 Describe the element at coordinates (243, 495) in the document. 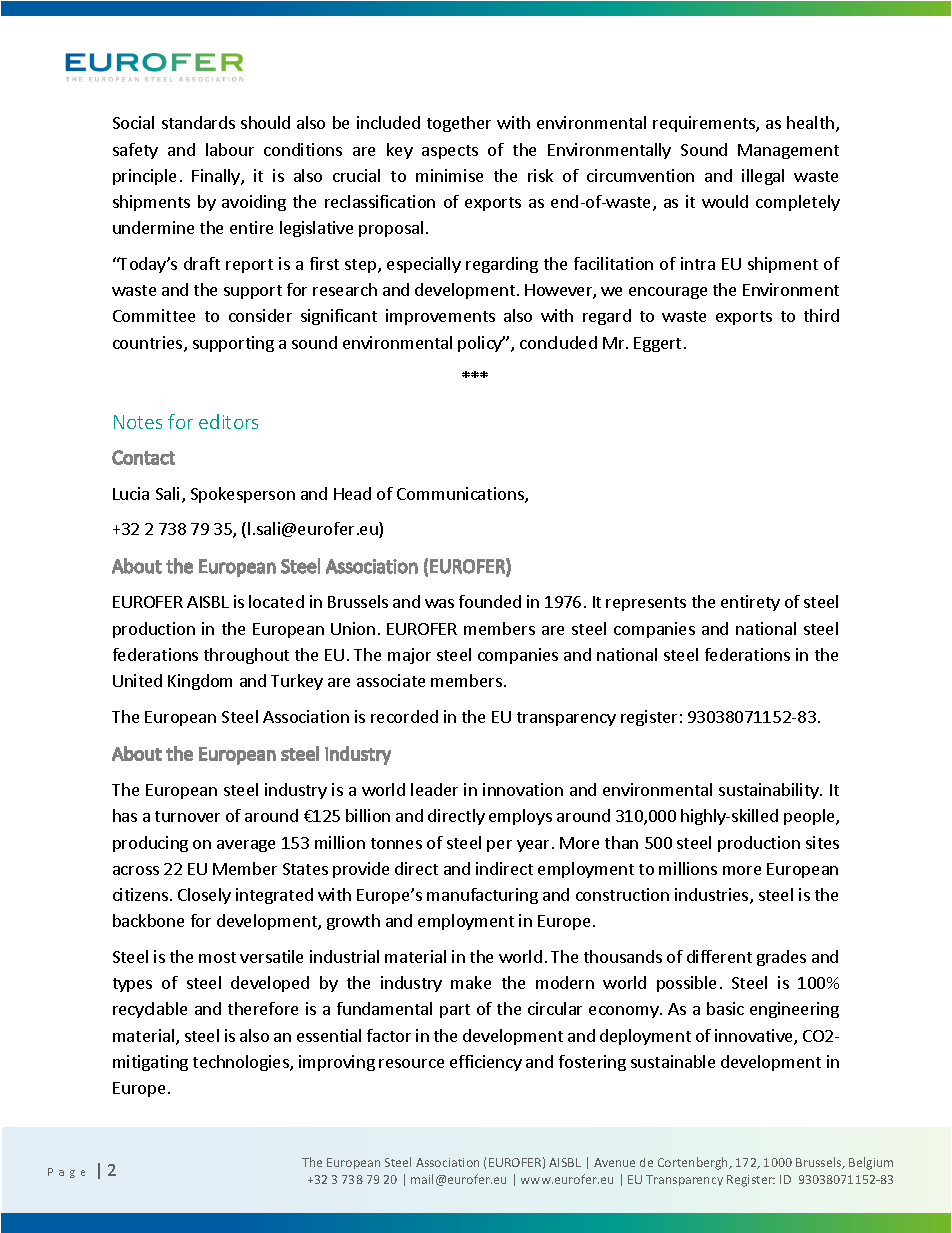

I see `Spokesperson` at that location.
